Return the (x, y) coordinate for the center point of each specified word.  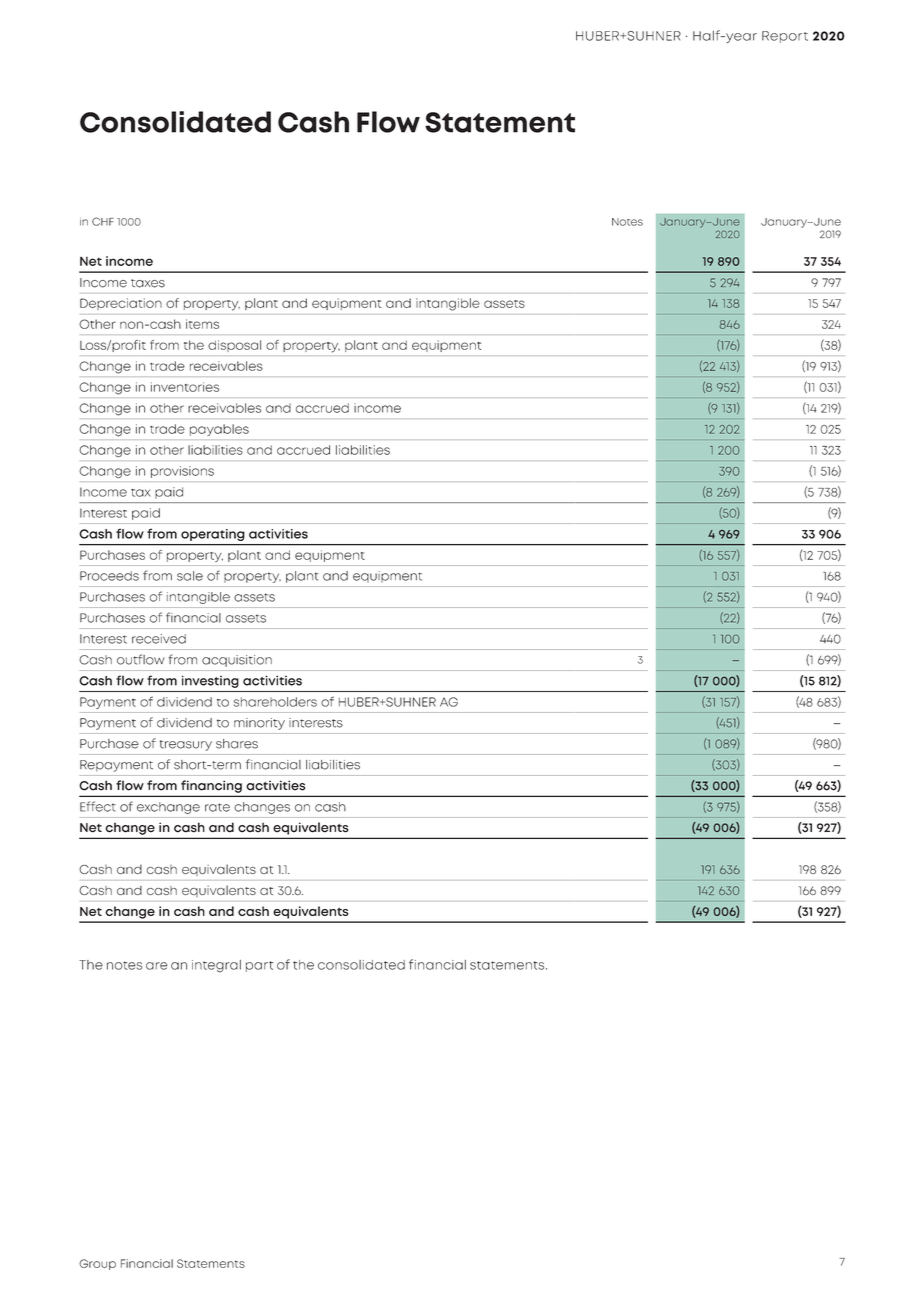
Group (97, 1264)
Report (785, 37)
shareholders (275, 702)
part (259, 966)
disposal (234, 346)
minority (259, 724)
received (159, 639)
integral (216, 966)
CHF (103, 221)
